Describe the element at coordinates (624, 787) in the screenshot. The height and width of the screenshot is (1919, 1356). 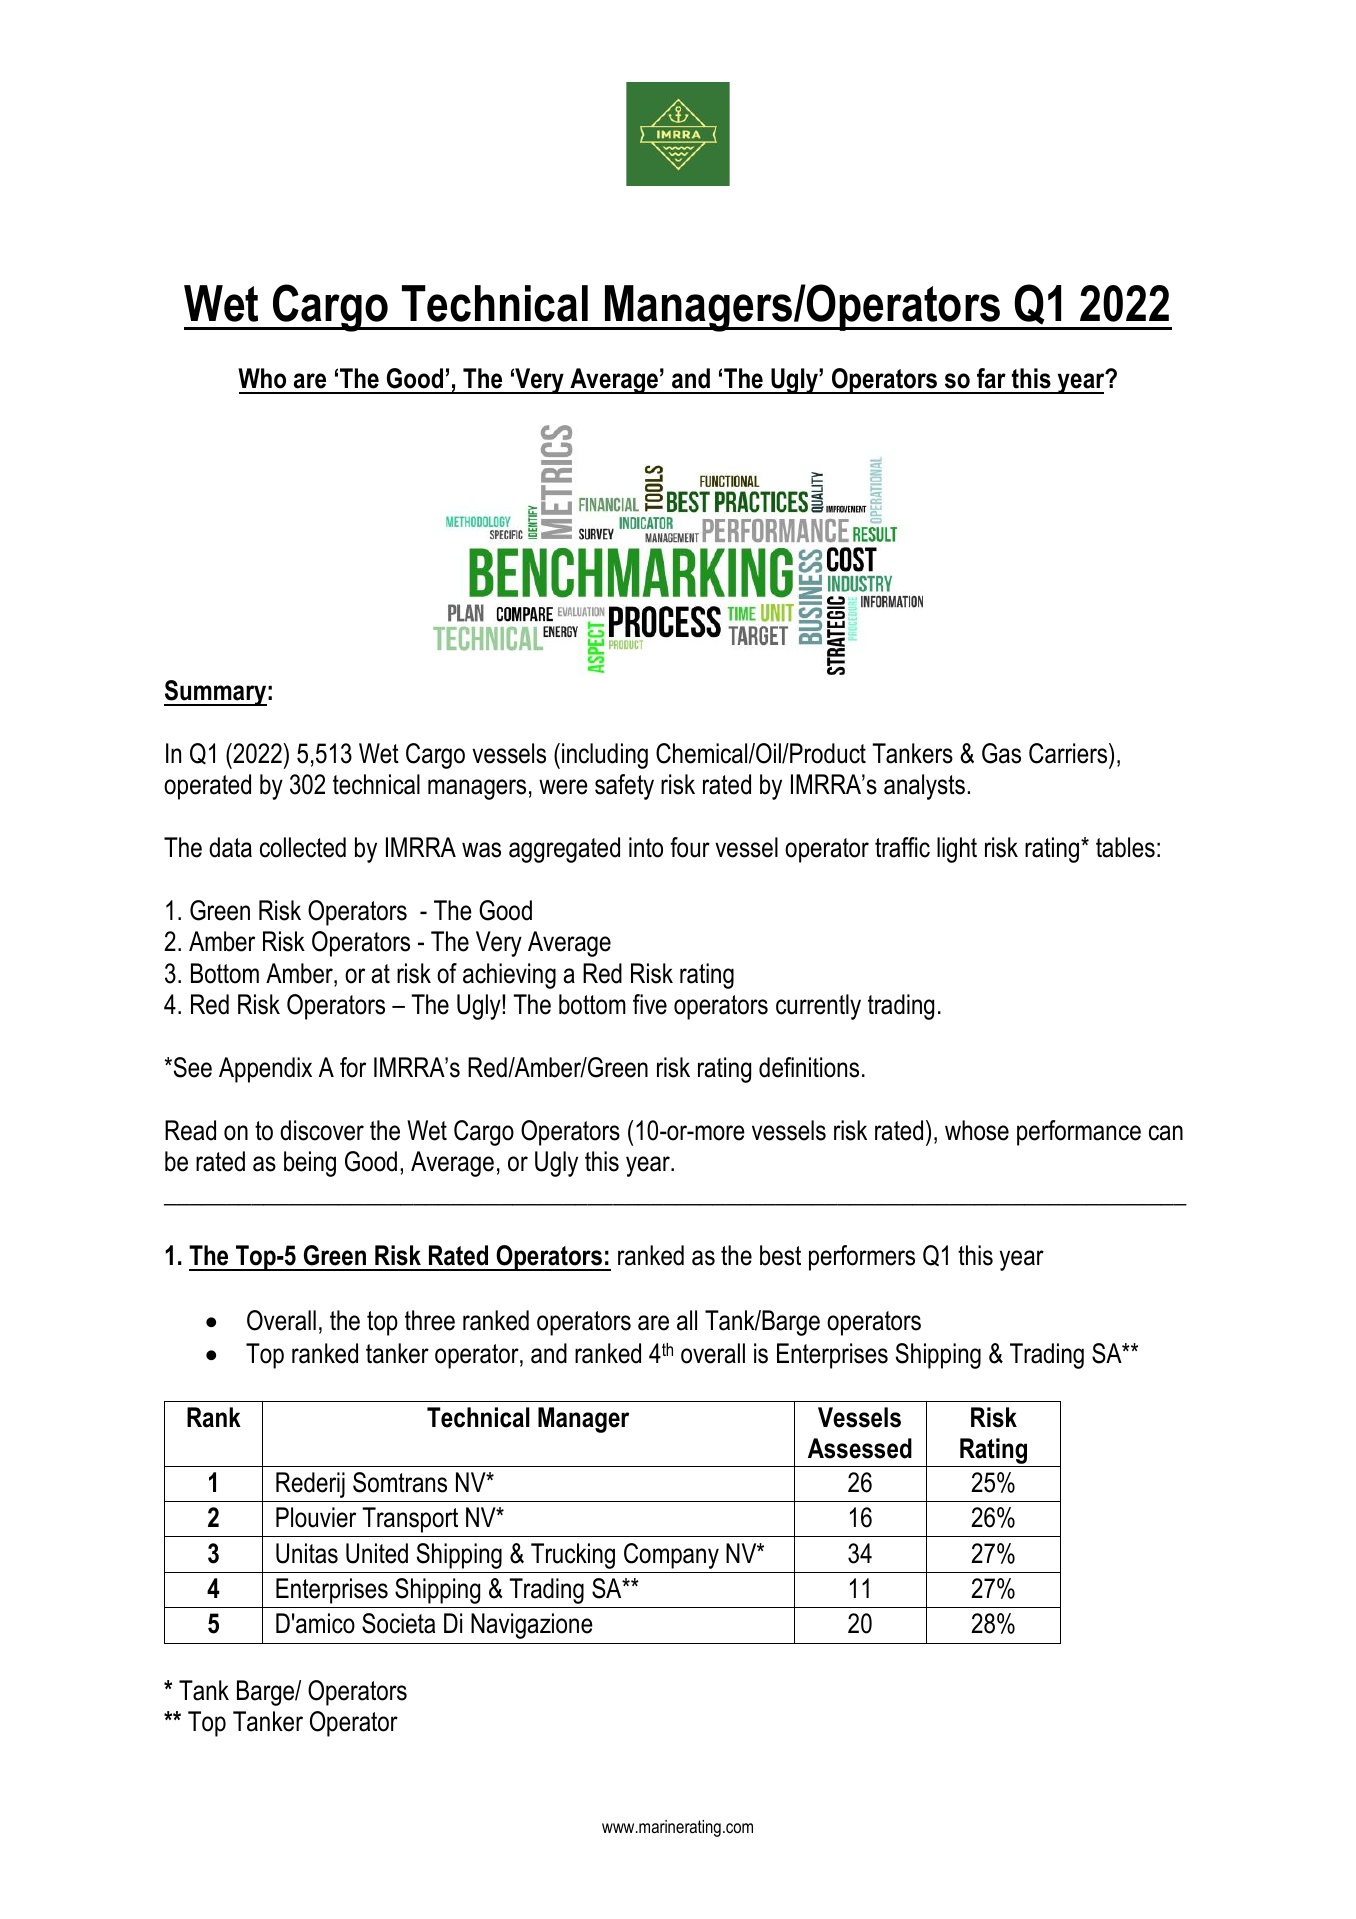
I see `safety` at that location.
